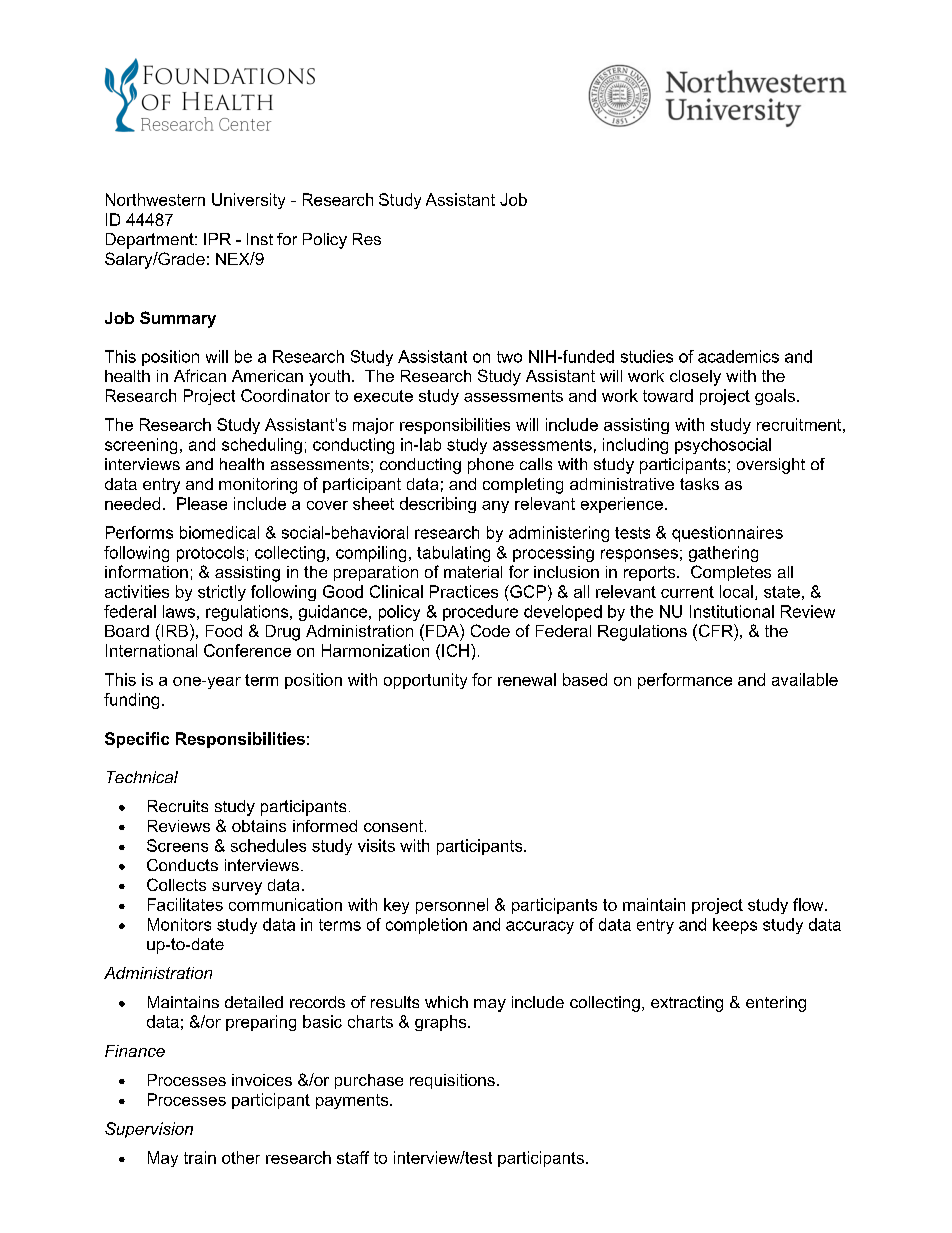 The height and width of the screenshot is (1233, 952). Describe the element at coordinates (738, 356) in the screenshot. I see `academics` at that location.
